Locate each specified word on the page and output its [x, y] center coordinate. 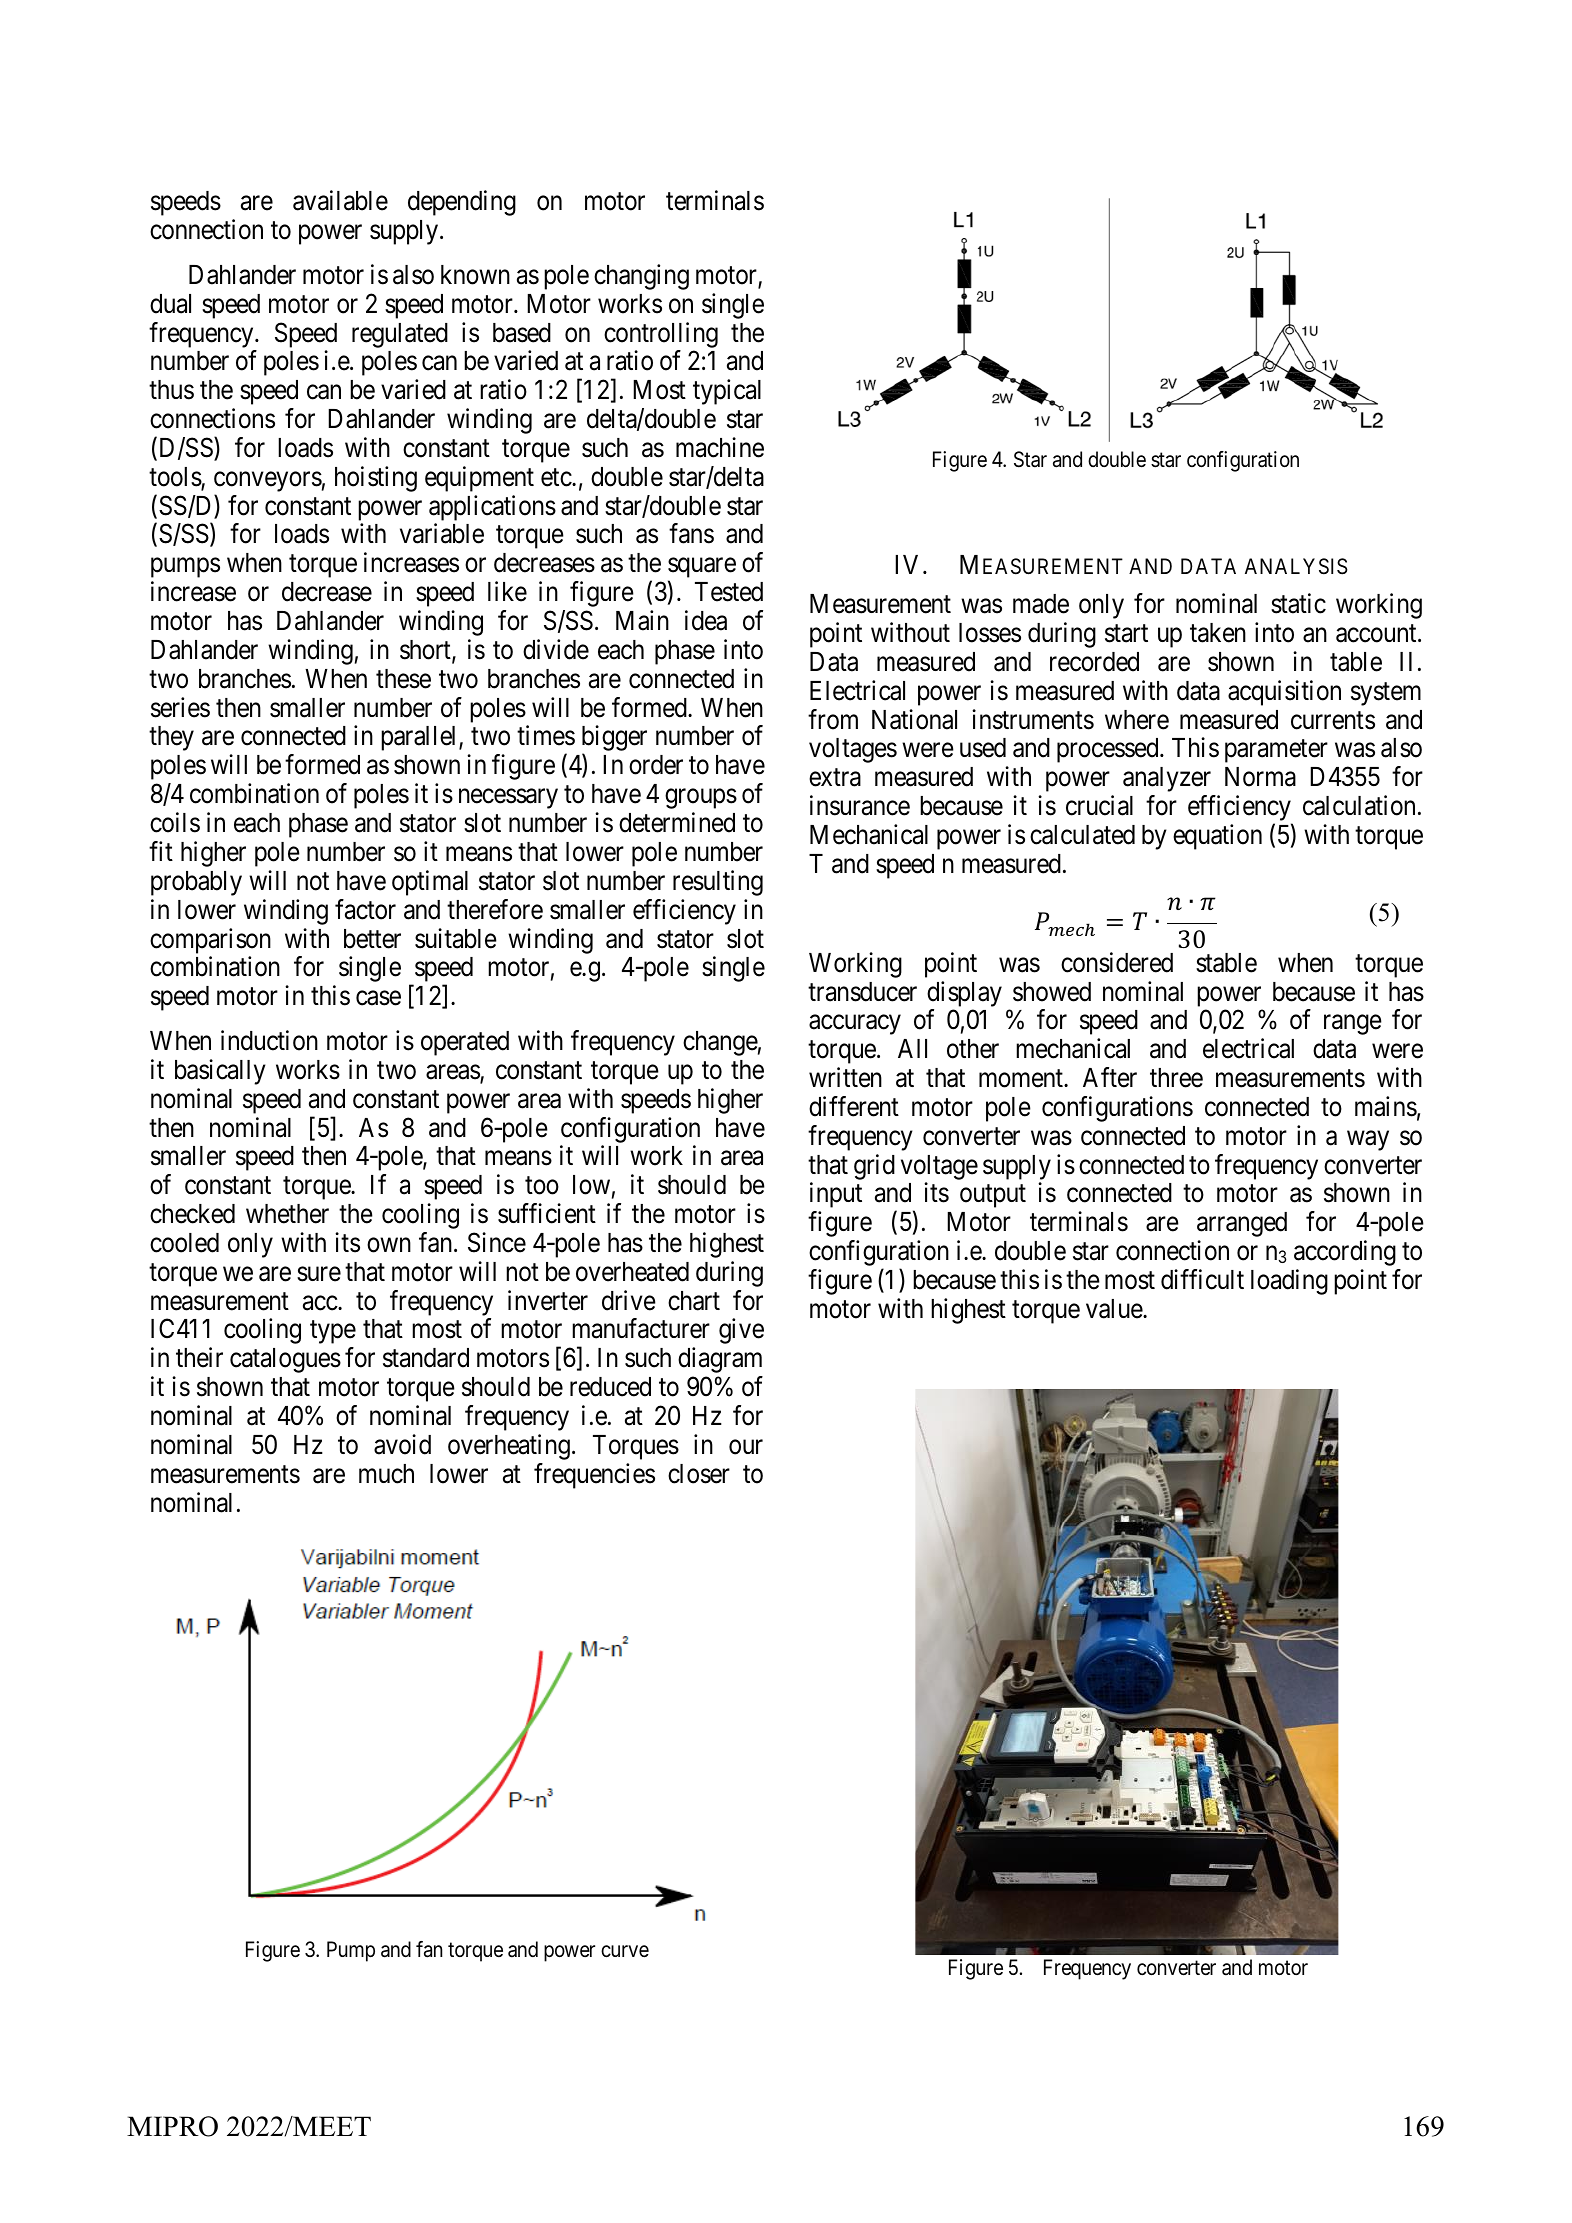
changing [641, 277]
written [845, 1077]
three [1176, 1078]
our [746, 1447]
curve [625, 1951]
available [340, 200]
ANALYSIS [1296, 566]
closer [699, 1474]
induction [269, 1040]
